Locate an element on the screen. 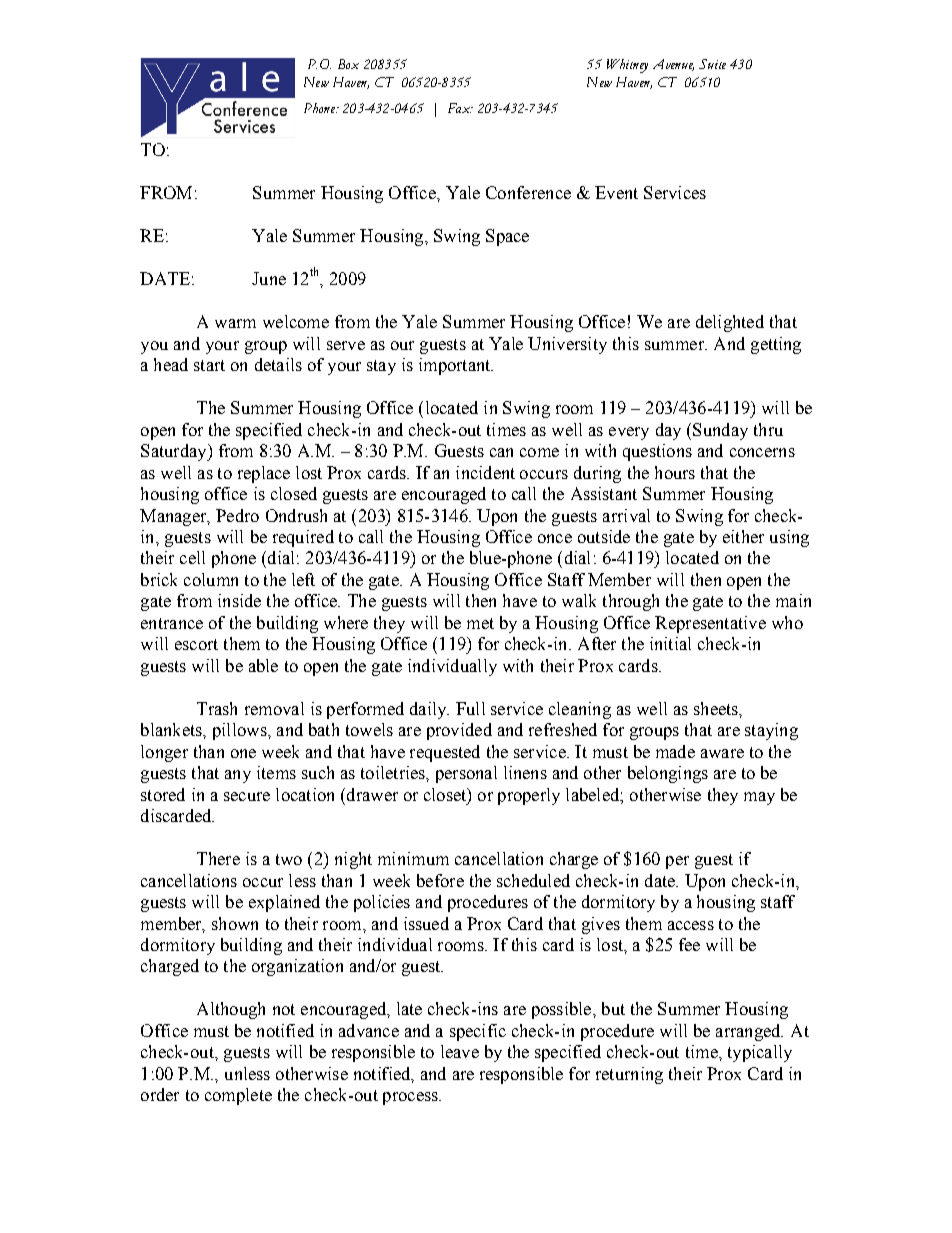 This screenshot has height=1233, width=952. secure is located at coordinates (247, 796).
